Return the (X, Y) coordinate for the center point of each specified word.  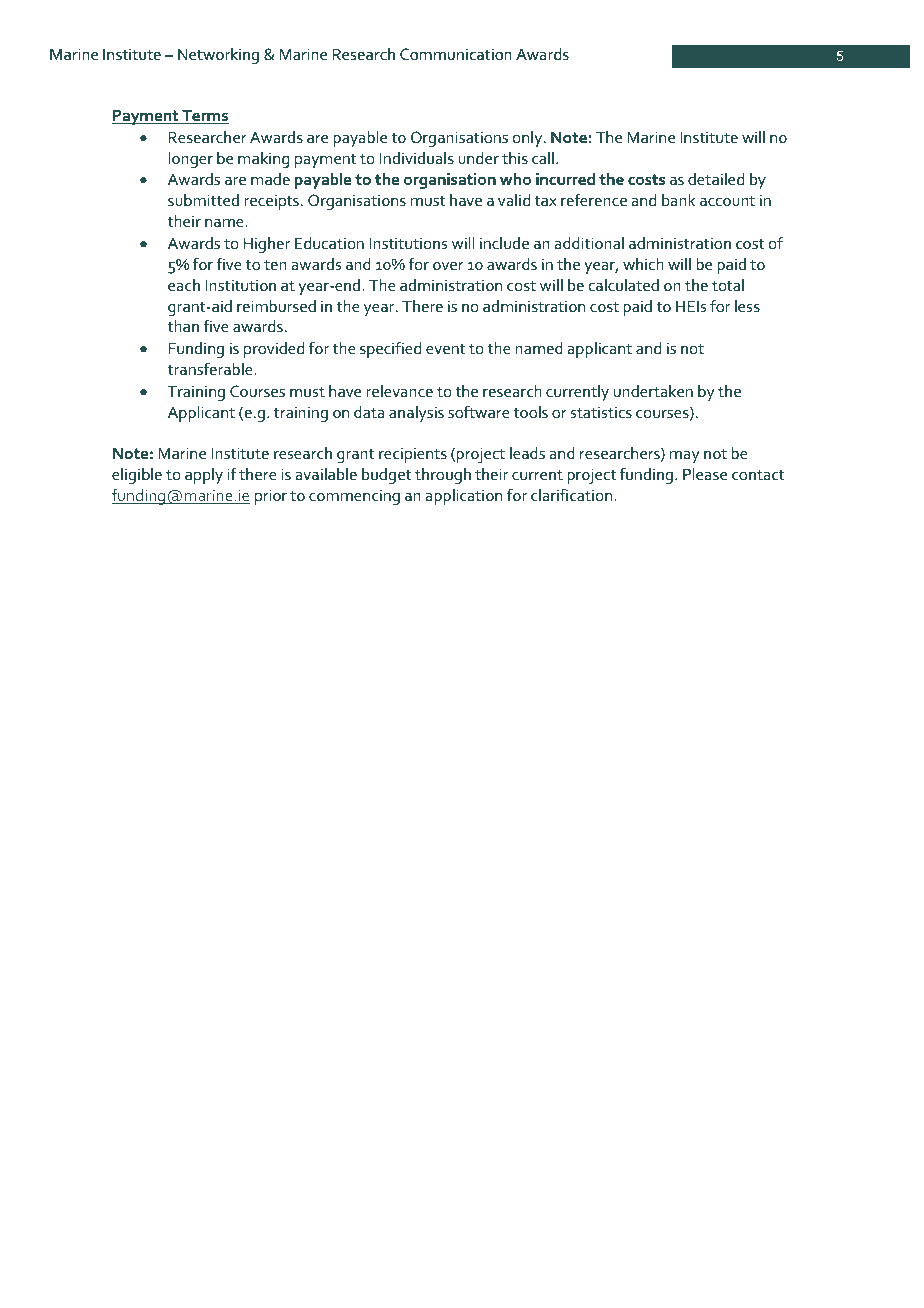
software (479, 411)
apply (204, 476)
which (643, 264)
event (446, 349)
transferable (211, 368)
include (504, 243)
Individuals (417, 158)
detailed (716, 179)
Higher (267, 245)
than (183, 326)
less (747, 306)
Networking (218, 55)
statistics (601, 412)
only (529, 139)
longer (191, 160)
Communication (456, 54)
